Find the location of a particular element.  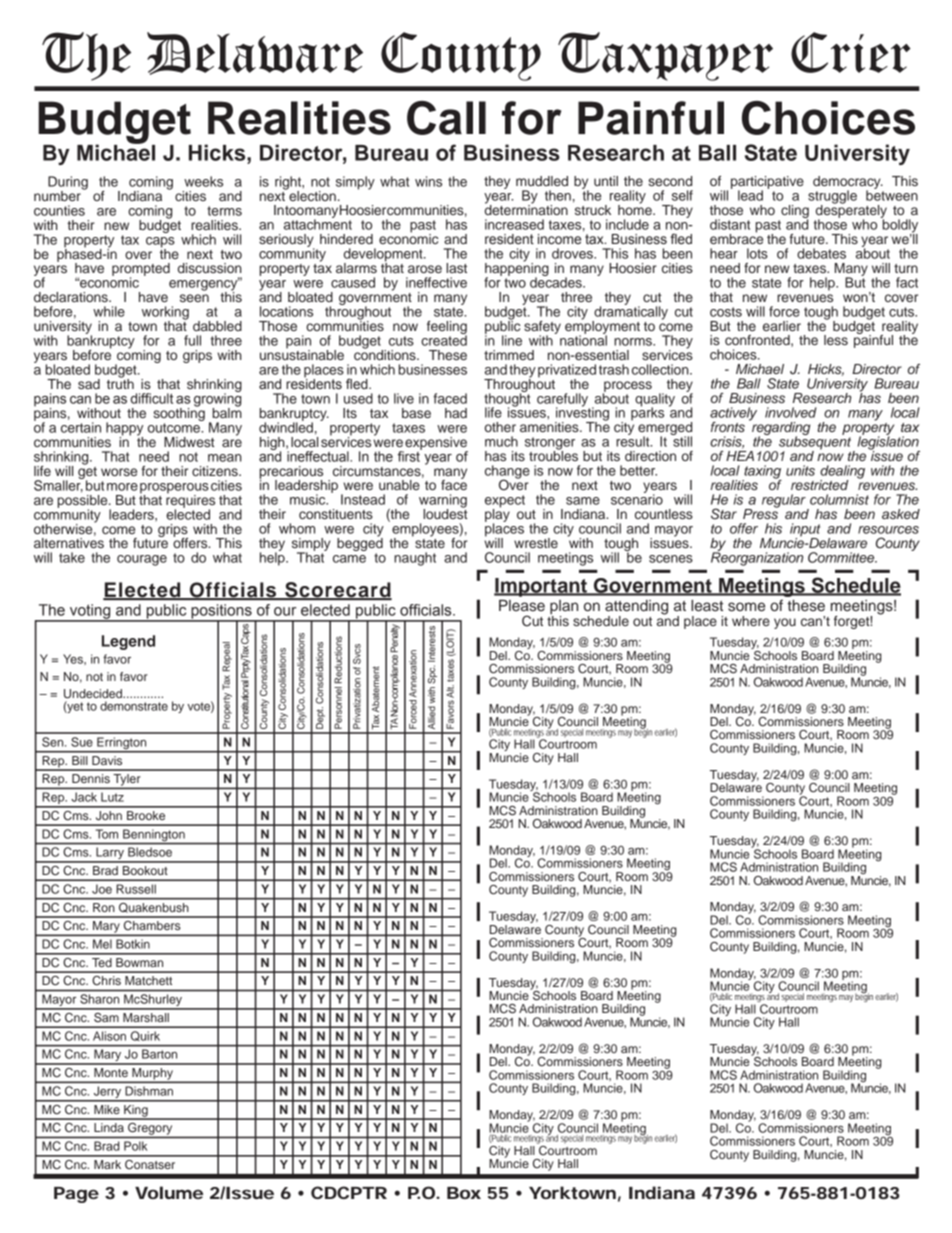

Crier is located at coordinates (851, 52).
